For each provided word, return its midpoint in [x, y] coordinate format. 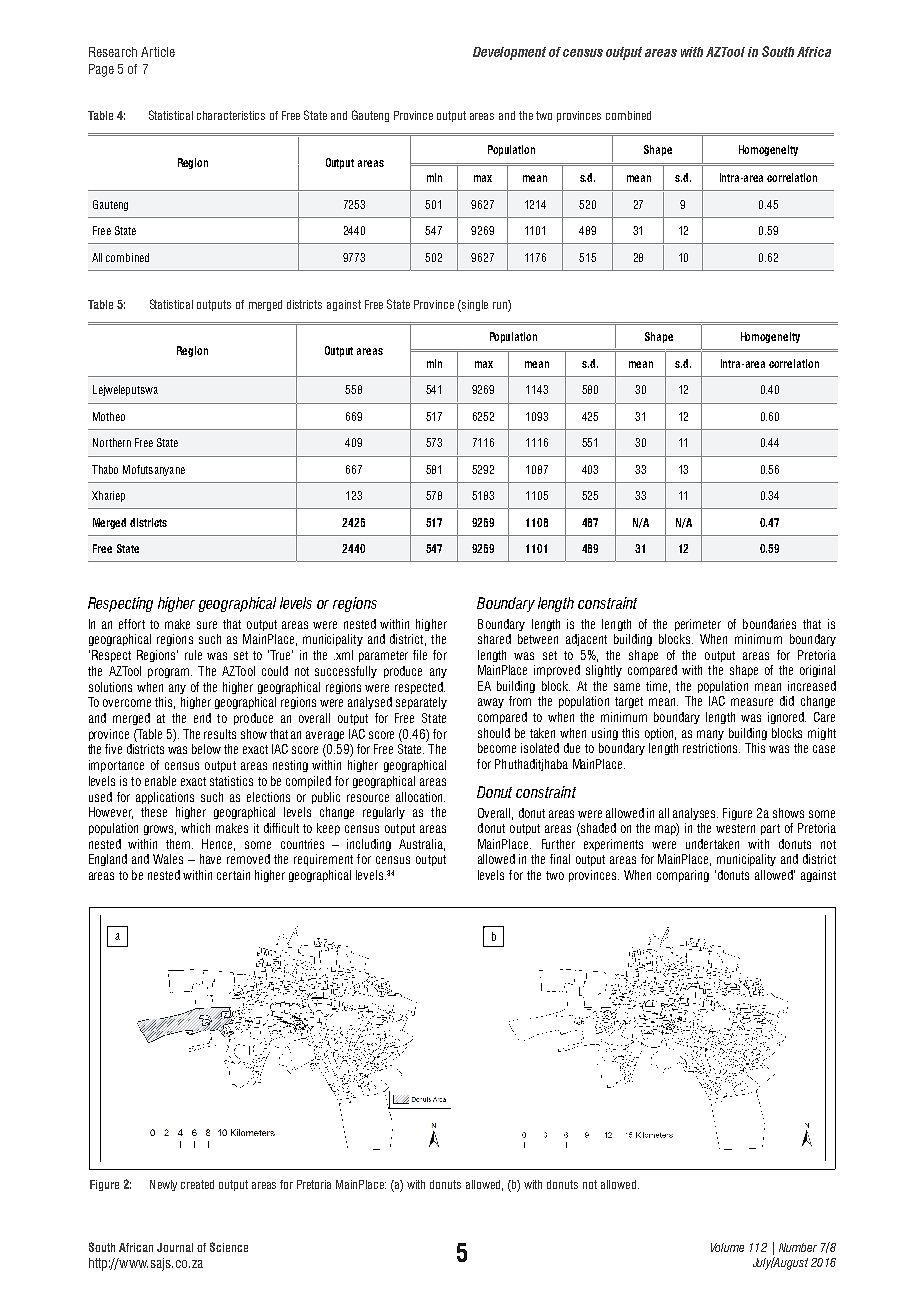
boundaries [769, 624]
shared [494, 639]
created [197, 1184]
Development [509, 53]
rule [193, 655]
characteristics [231, 115]
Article [158, 52]
